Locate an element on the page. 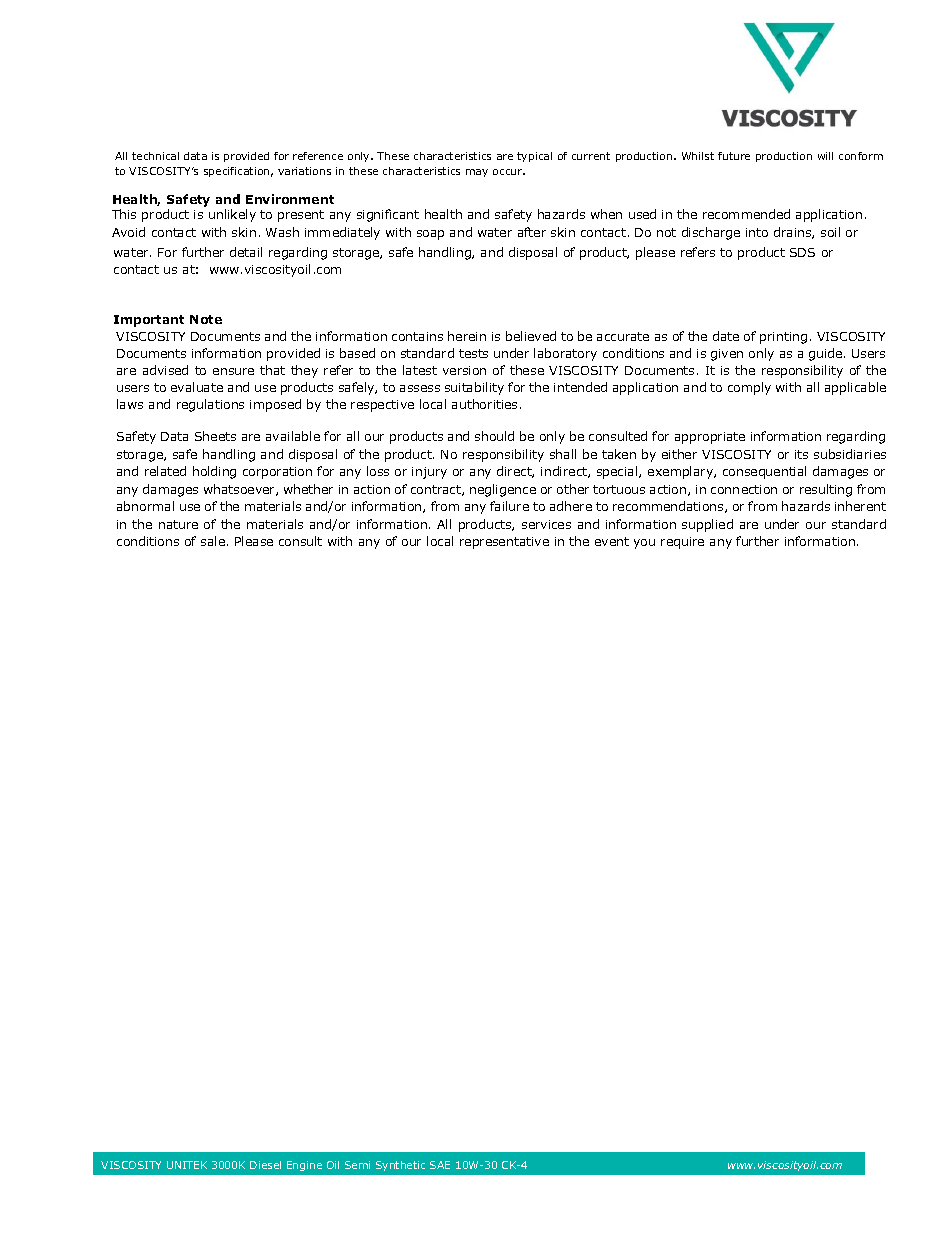 Image resolution: width=952 pixels, height=1233 pixels. SAE is located at coordinates (440, 1165).
